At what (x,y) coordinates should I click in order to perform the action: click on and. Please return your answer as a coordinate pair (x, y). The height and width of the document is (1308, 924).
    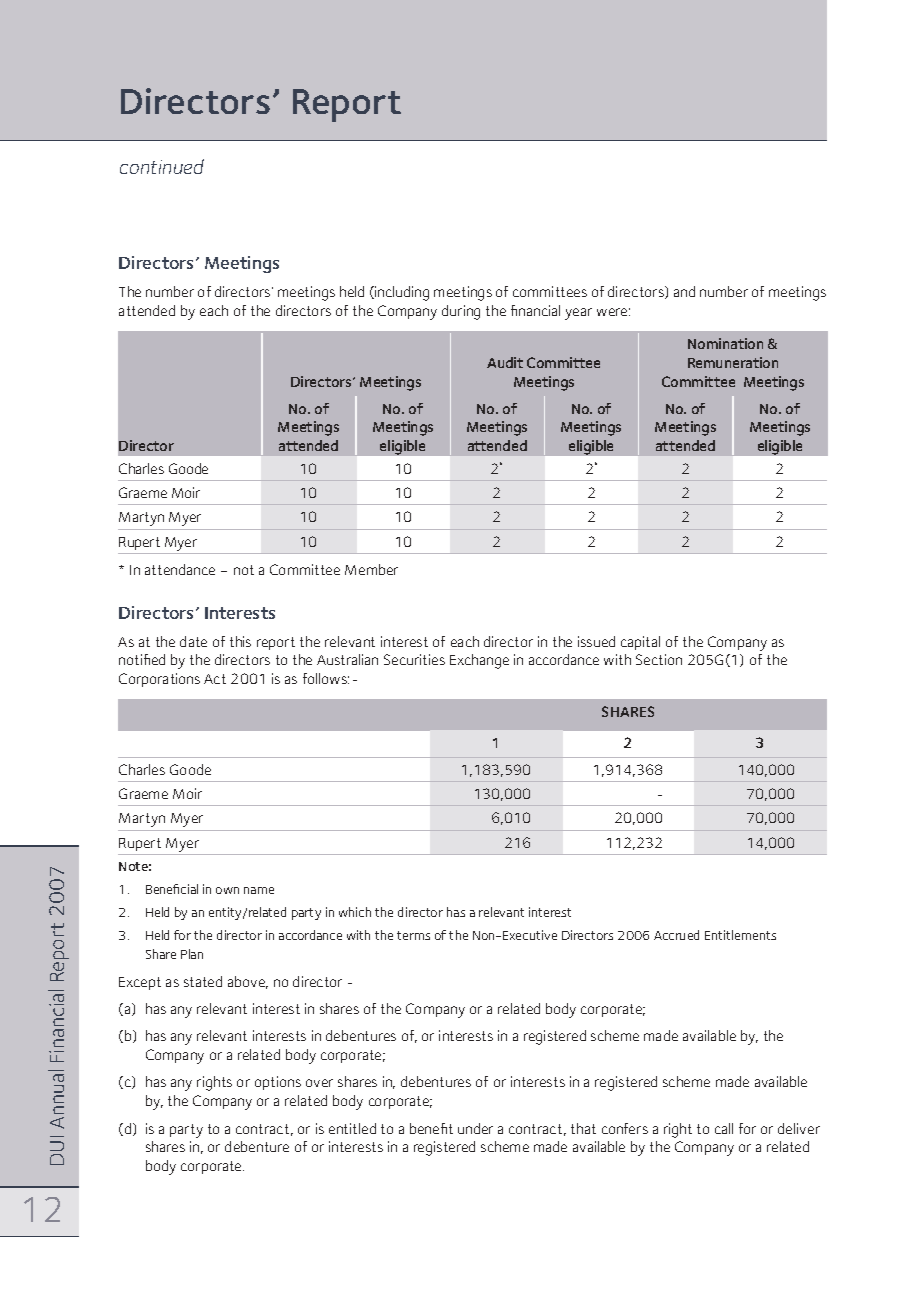
    Looking at the image, I should click on (684, 291).
